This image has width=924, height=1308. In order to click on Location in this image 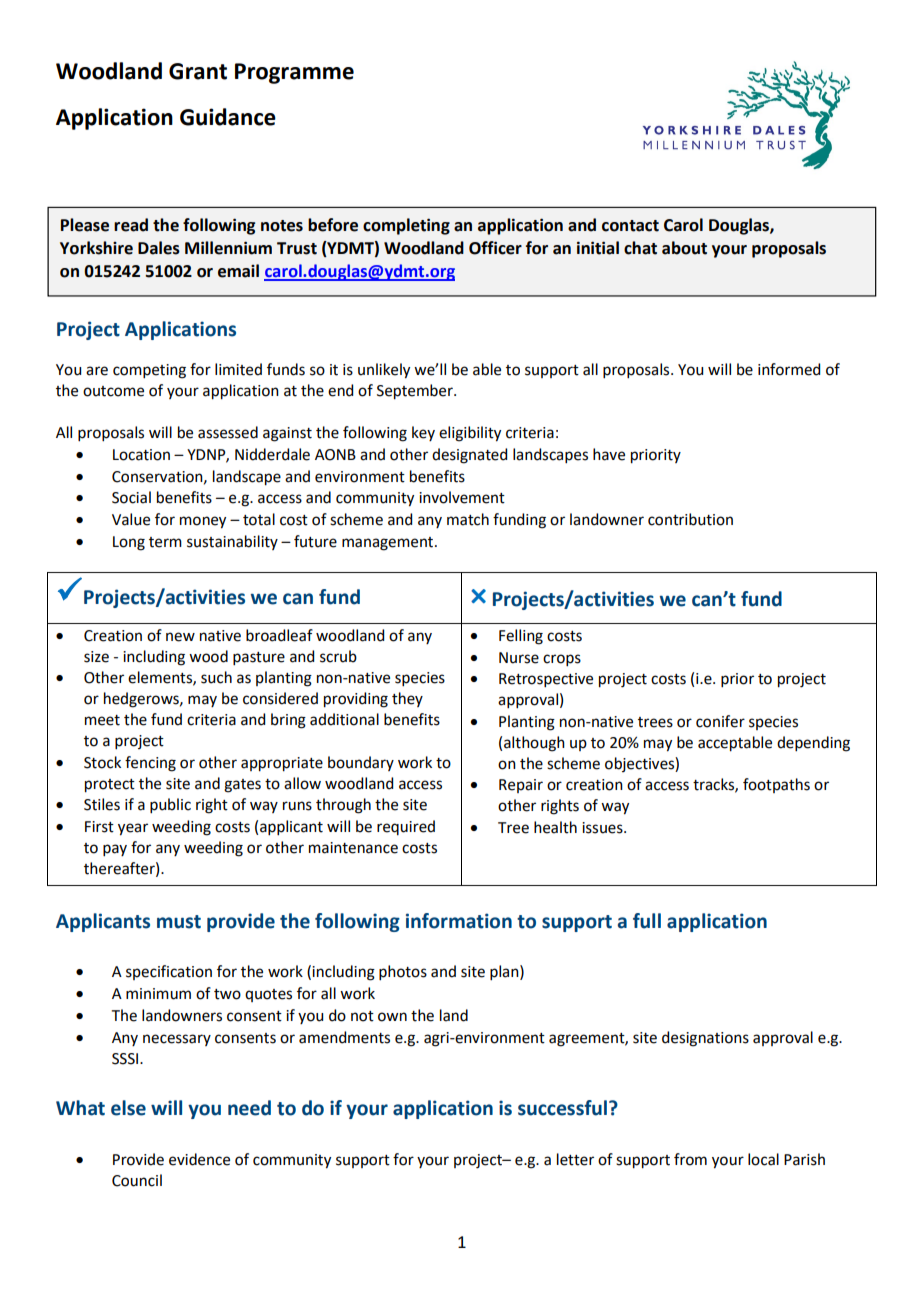, I will do `click(141, 455)`.
